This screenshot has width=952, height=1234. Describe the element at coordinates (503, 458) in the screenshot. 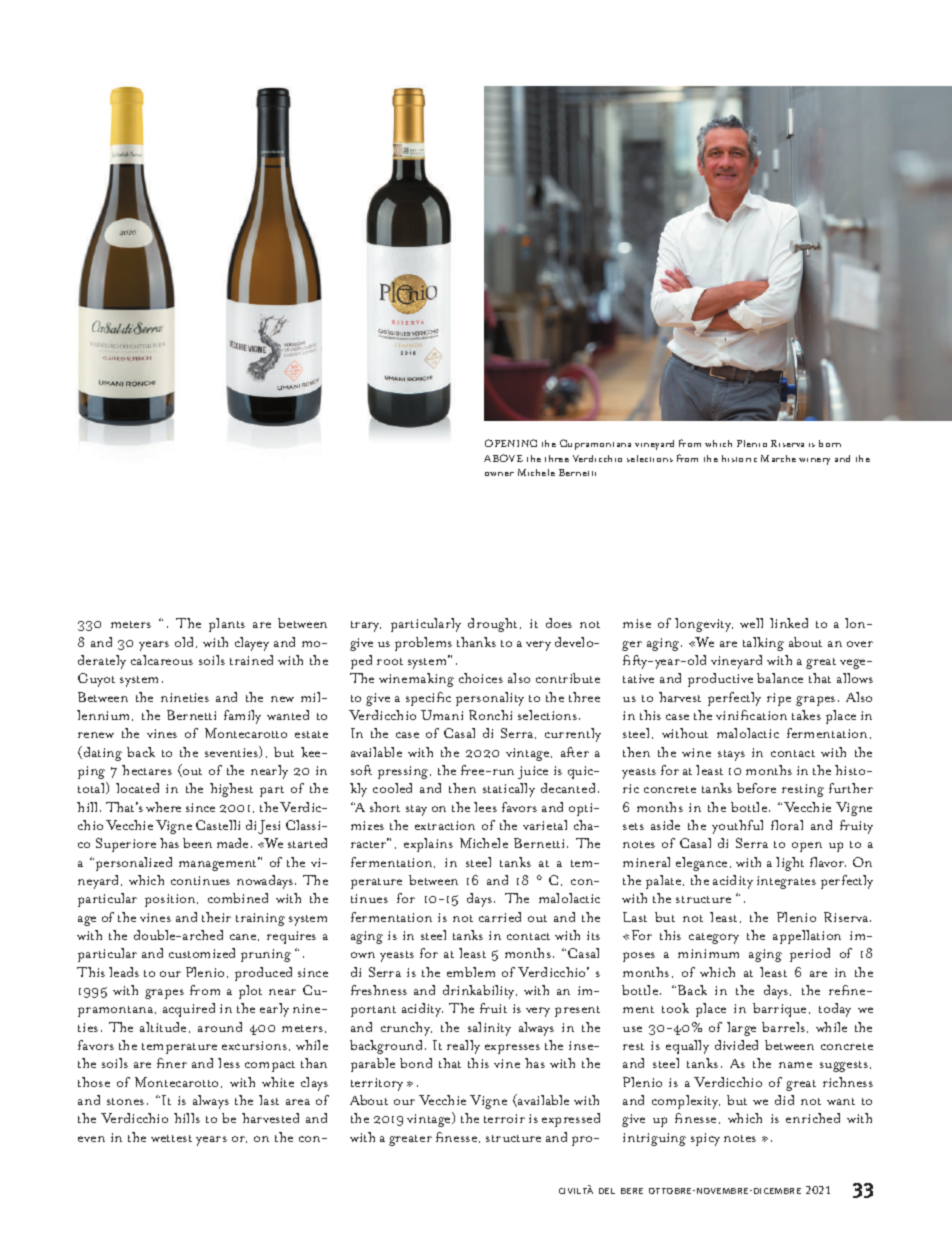

I see `ABOVE` at that location.
